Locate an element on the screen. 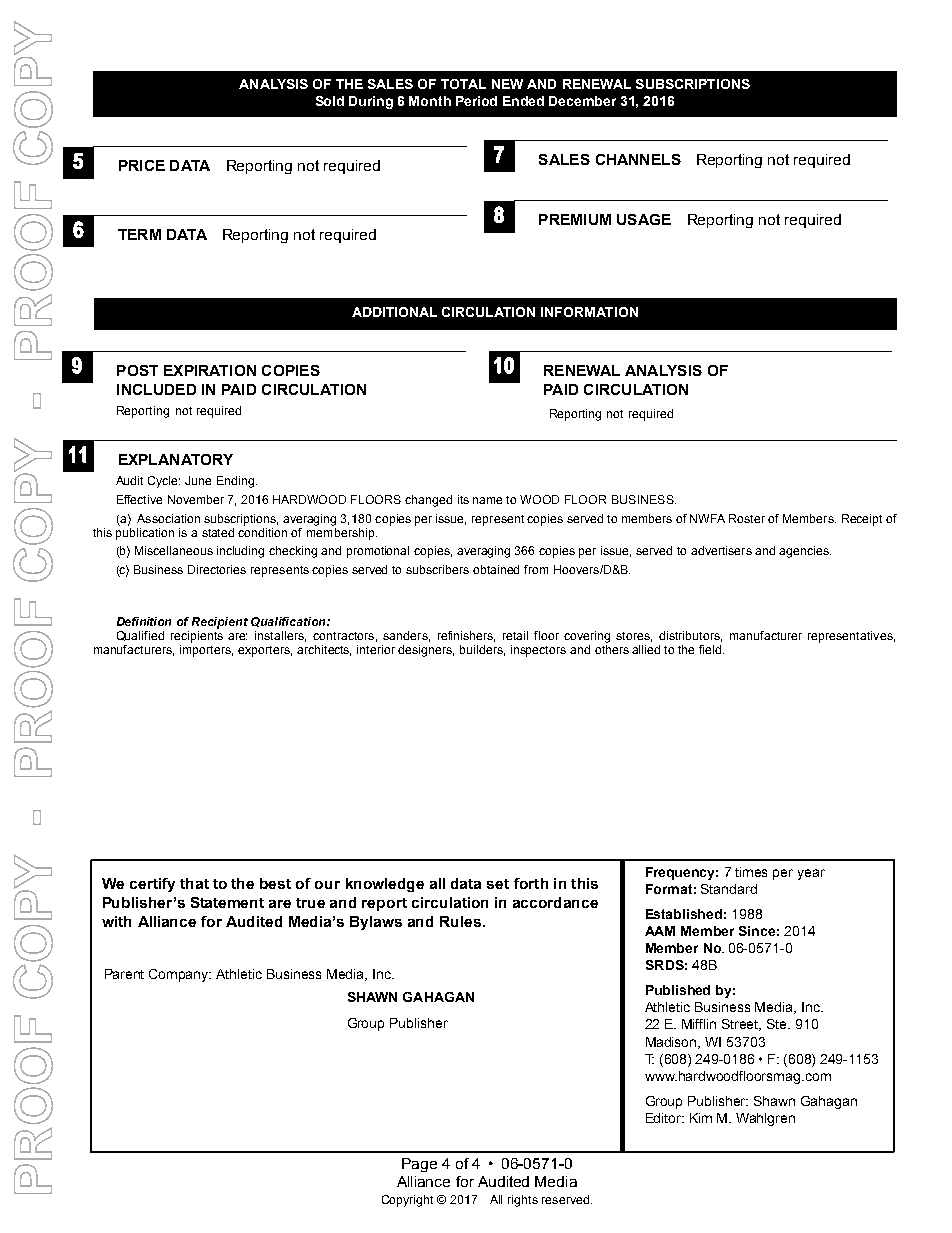  PRICE is located at coordinates (142, 165).
